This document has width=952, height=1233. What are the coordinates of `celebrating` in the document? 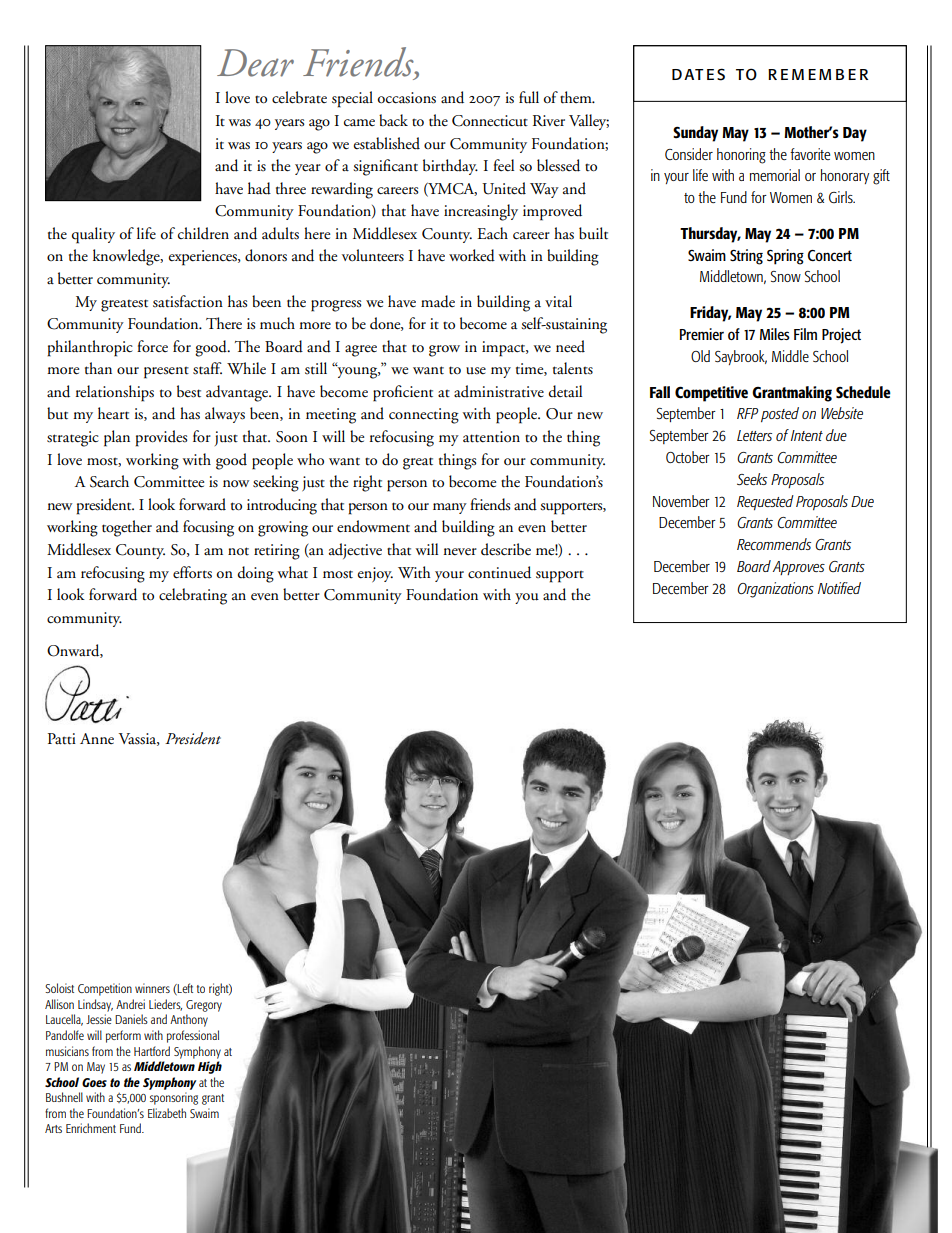 It's located at (193, 596).
